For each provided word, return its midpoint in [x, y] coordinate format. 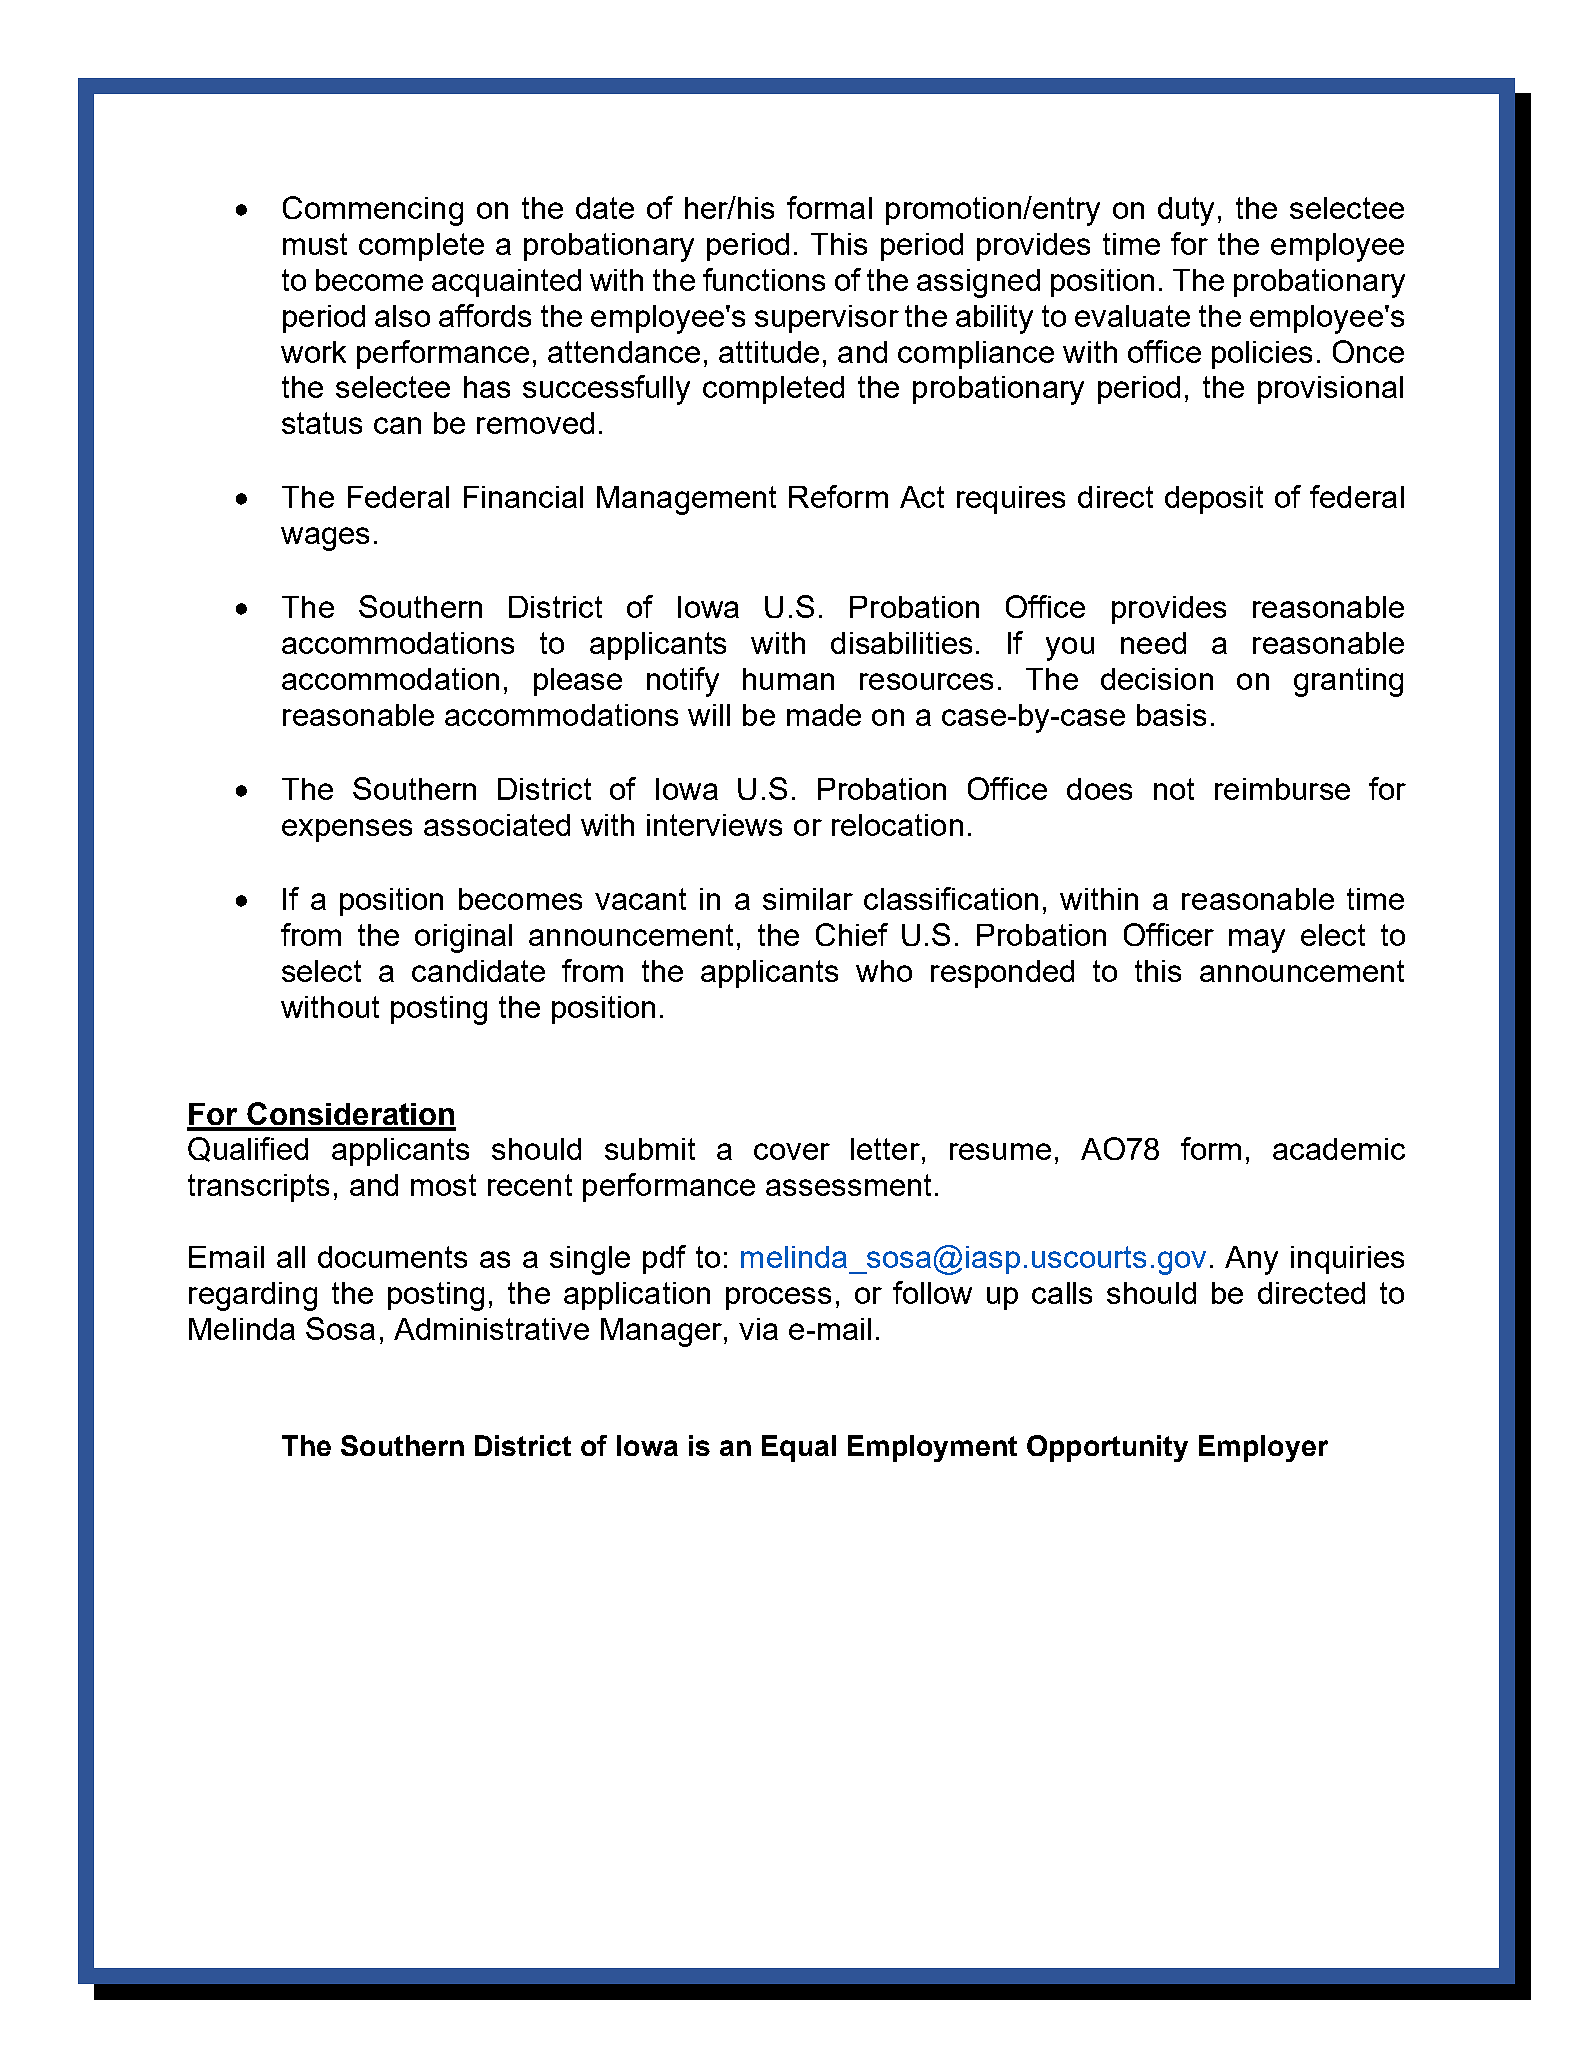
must [315, 244]
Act [922, 497]
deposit [1214, 500]
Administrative [491, 1329]
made [824, 715]
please [578, 682]
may [1257, 941]
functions [764, 279]
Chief [852, 934]
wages [325, 539]
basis [1171, 715]
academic [1339, 1149]
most [443, 1185]
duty [1186, 211]
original [463, 938]
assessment [848, 1185]
